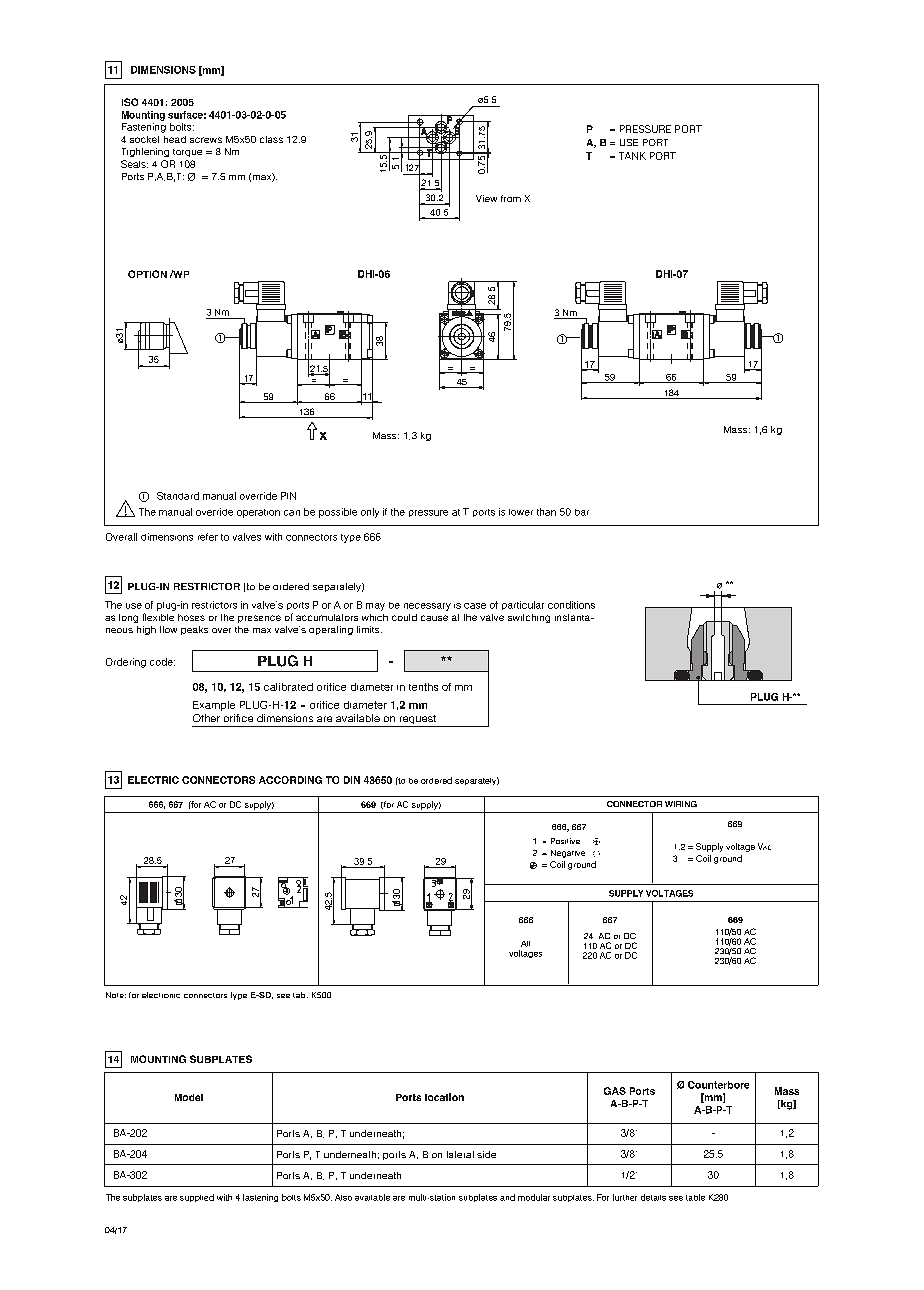 The height and width of the image is (1290, 924). I want to click on Negative, so click(568, 854).
